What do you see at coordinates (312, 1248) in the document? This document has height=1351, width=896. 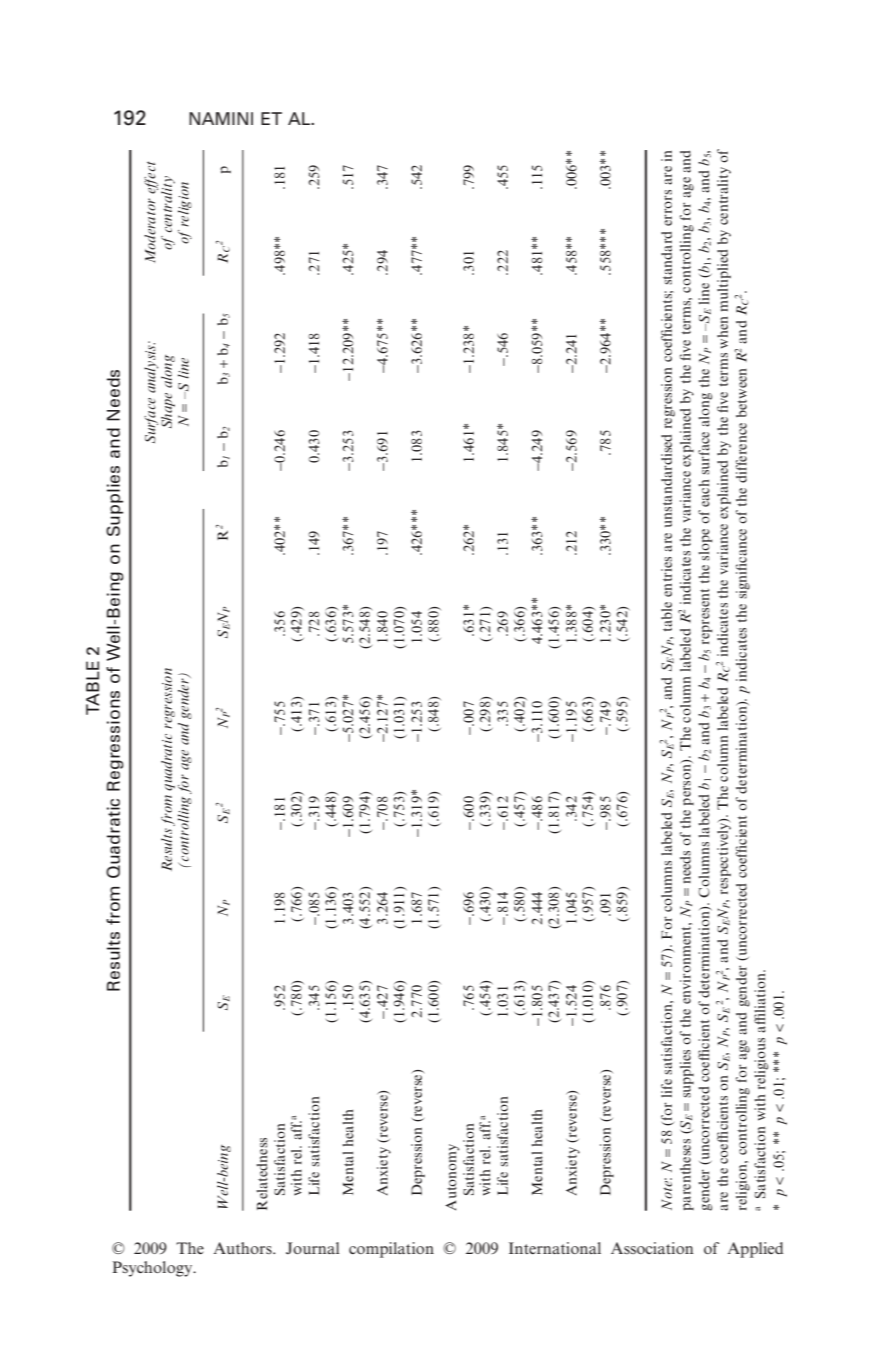 I see `Journal` at bounding box center [312, 1248].
